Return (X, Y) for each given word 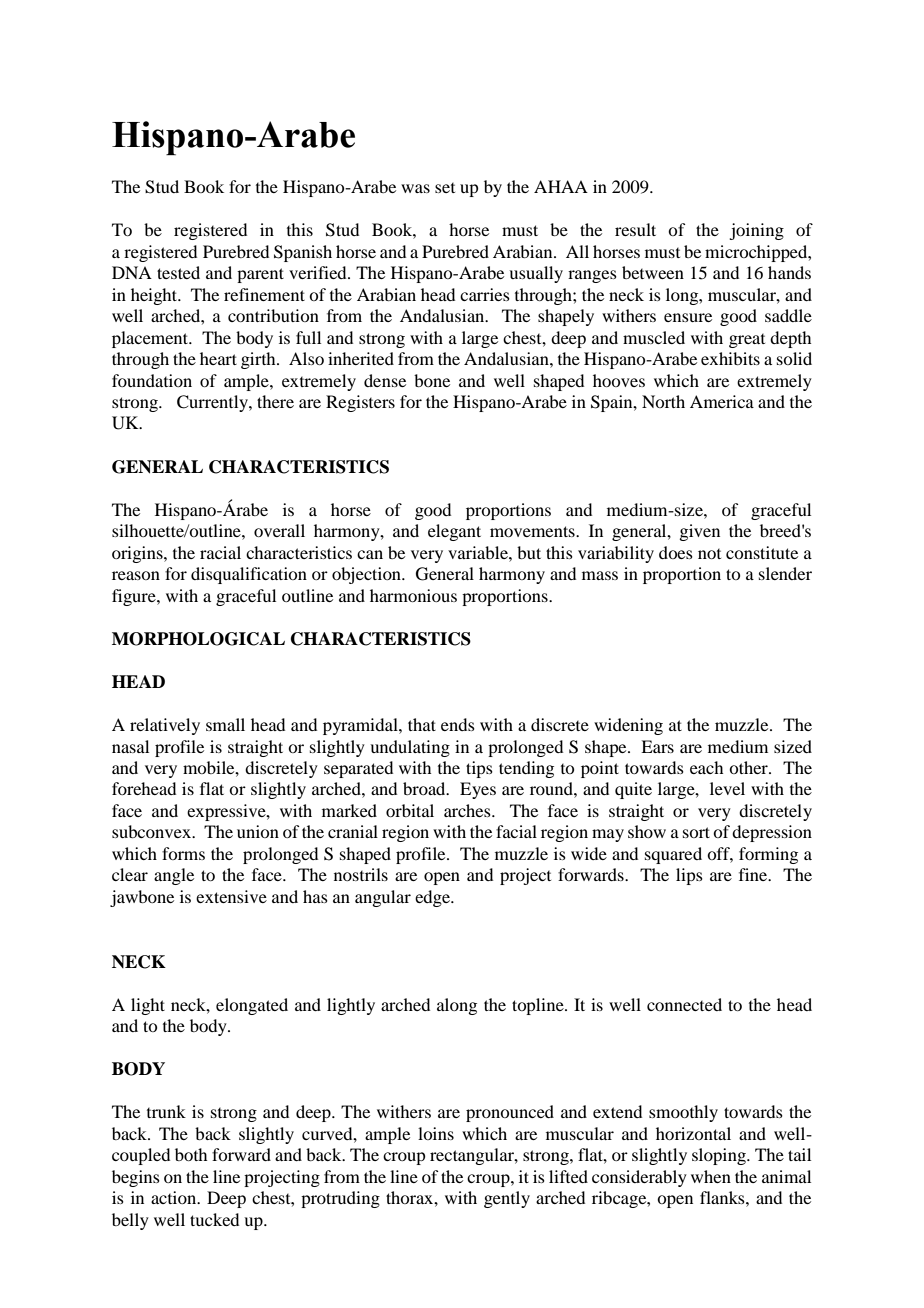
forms (183, 853)
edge (433, 898)
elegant (454, 532)
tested (178, 272)
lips (689, 876)
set (445, 188)
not (709, 554)
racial (220, 552)
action (175, 1197)
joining (756, 231)
